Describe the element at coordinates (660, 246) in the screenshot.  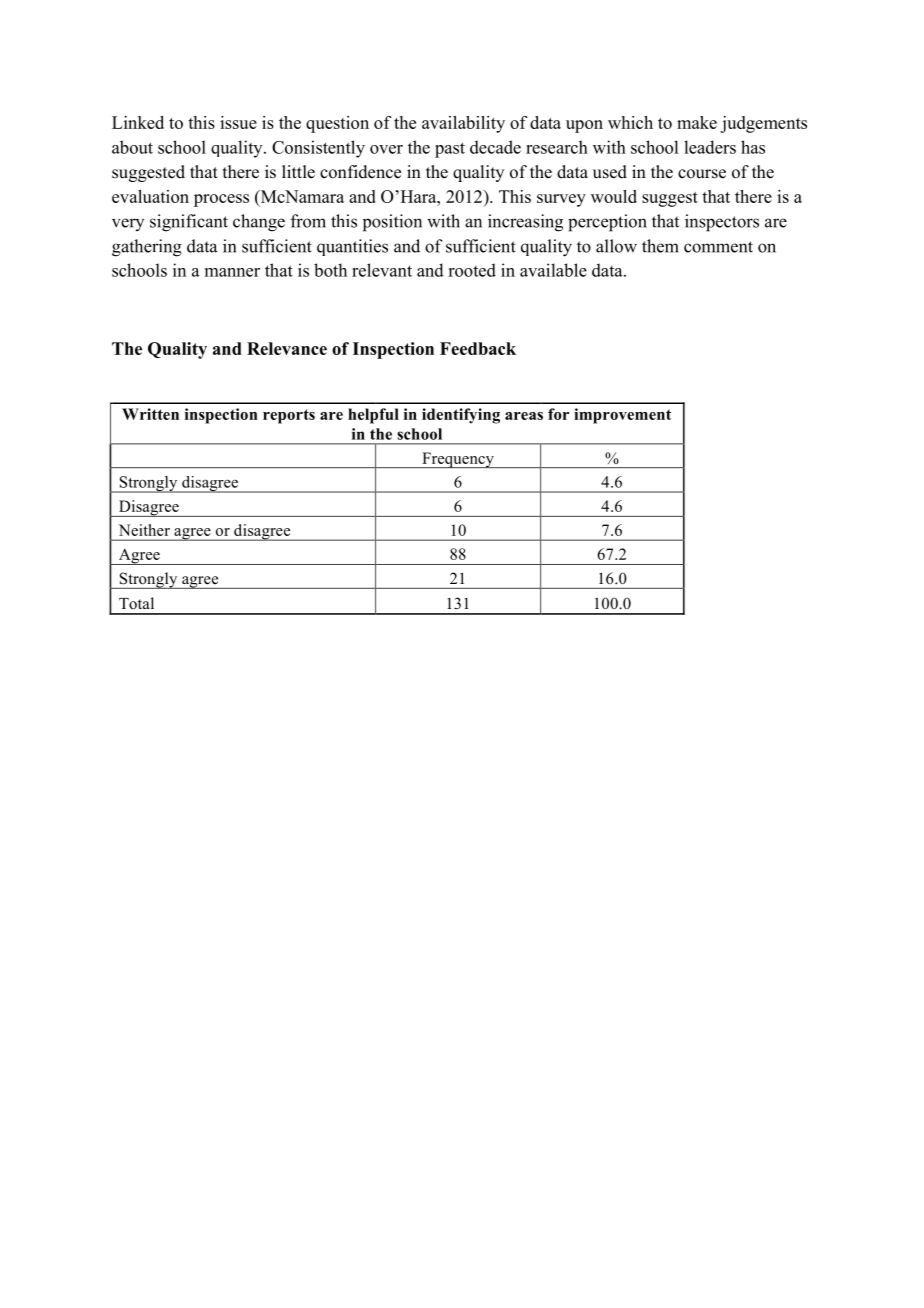
I see `them` at that location.
